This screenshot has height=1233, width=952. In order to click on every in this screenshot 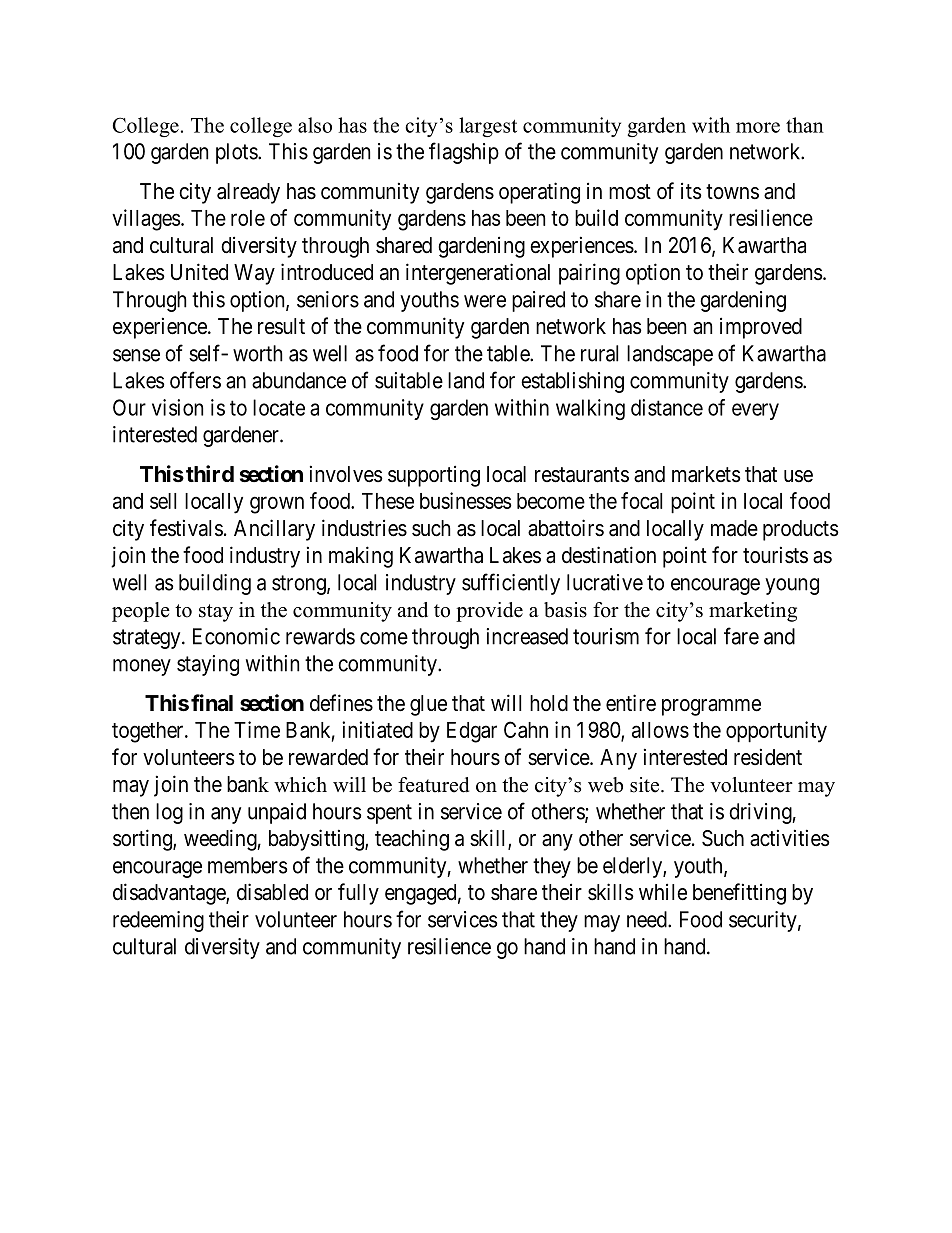, I will do `click(755, 411)`.
